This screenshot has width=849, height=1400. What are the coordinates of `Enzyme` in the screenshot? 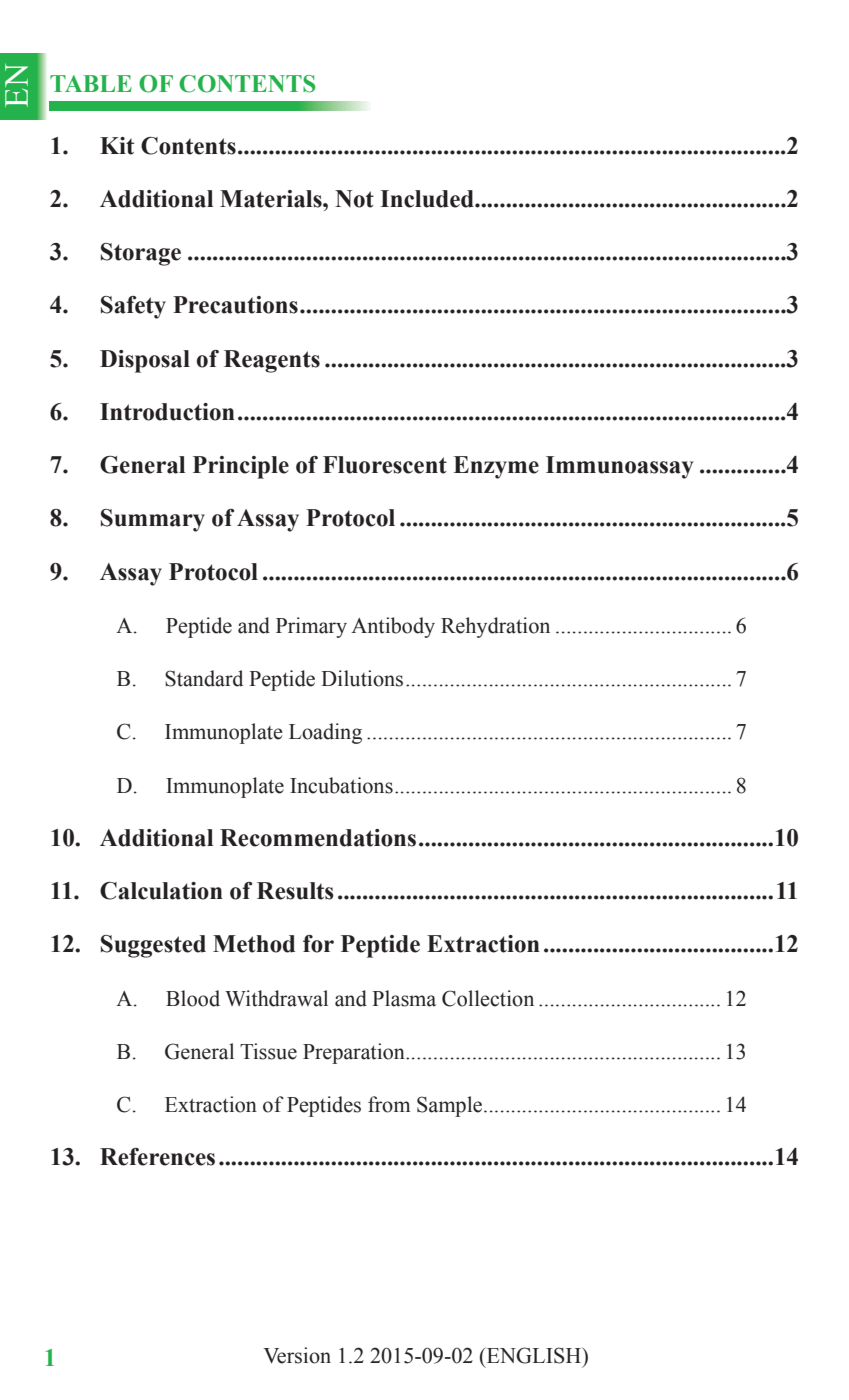 It's located at (496, 467).
